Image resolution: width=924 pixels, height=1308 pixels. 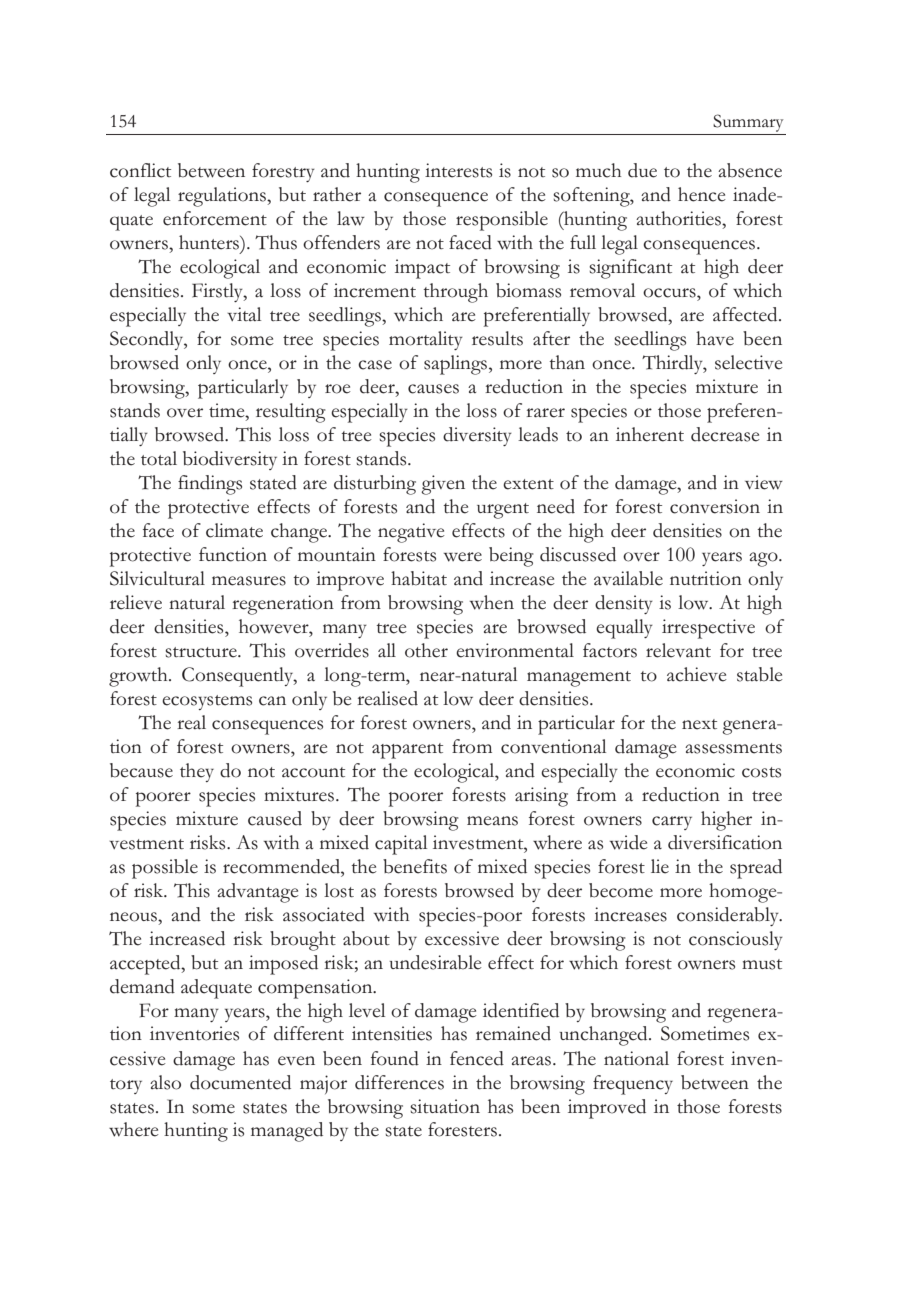 I want to click on structure, so click(x=202, y=652).
